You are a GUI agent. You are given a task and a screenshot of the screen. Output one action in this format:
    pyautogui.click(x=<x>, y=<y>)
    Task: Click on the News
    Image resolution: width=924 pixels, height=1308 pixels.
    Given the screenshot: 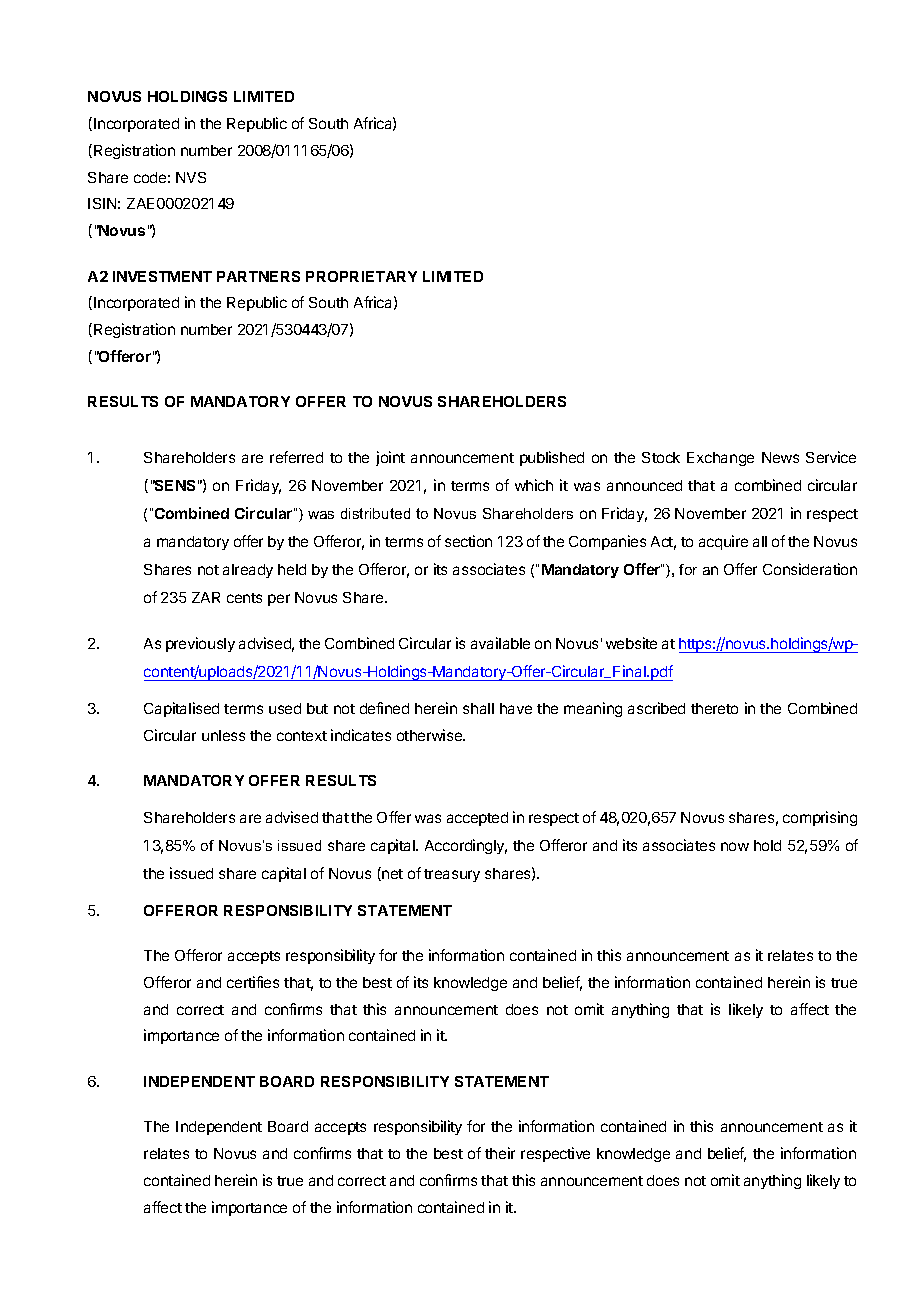 What is the action you would take?
    pyautogui.click(x=780, y=457)
